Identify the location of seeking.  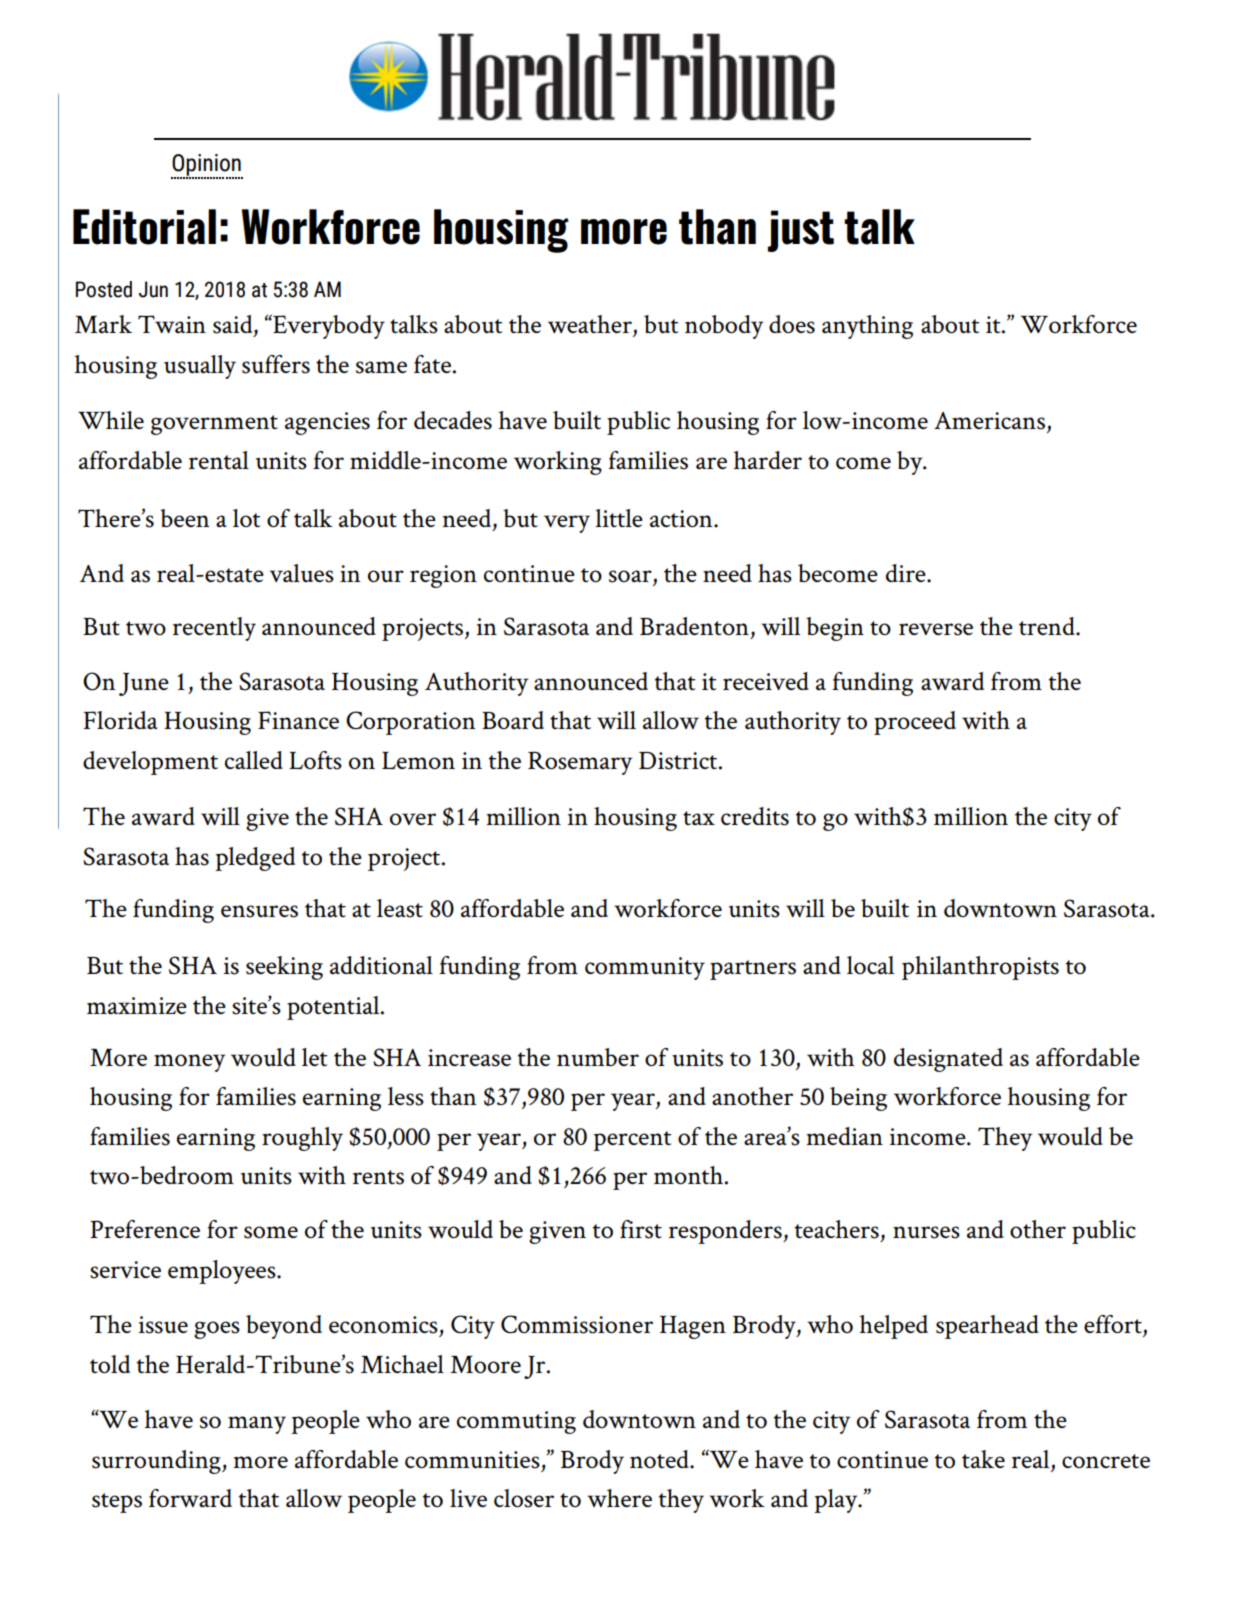
(284, 968).
